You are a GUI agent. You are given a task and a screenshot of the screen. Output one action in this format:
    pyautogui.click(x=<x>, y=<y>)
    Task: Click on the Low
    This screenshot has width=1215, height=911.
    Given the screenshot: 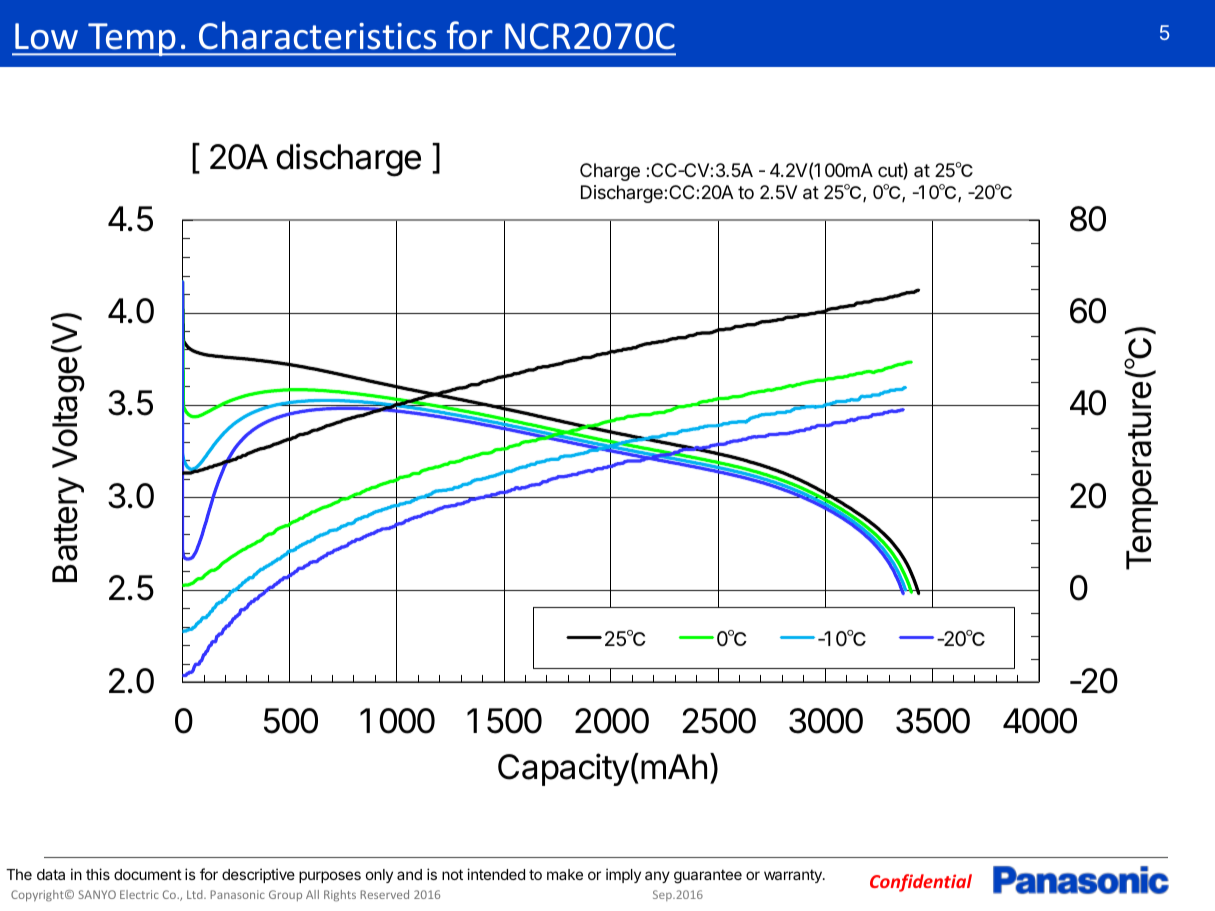 What is the action you would take?
    pyautogui.click(x=46, y=36)
